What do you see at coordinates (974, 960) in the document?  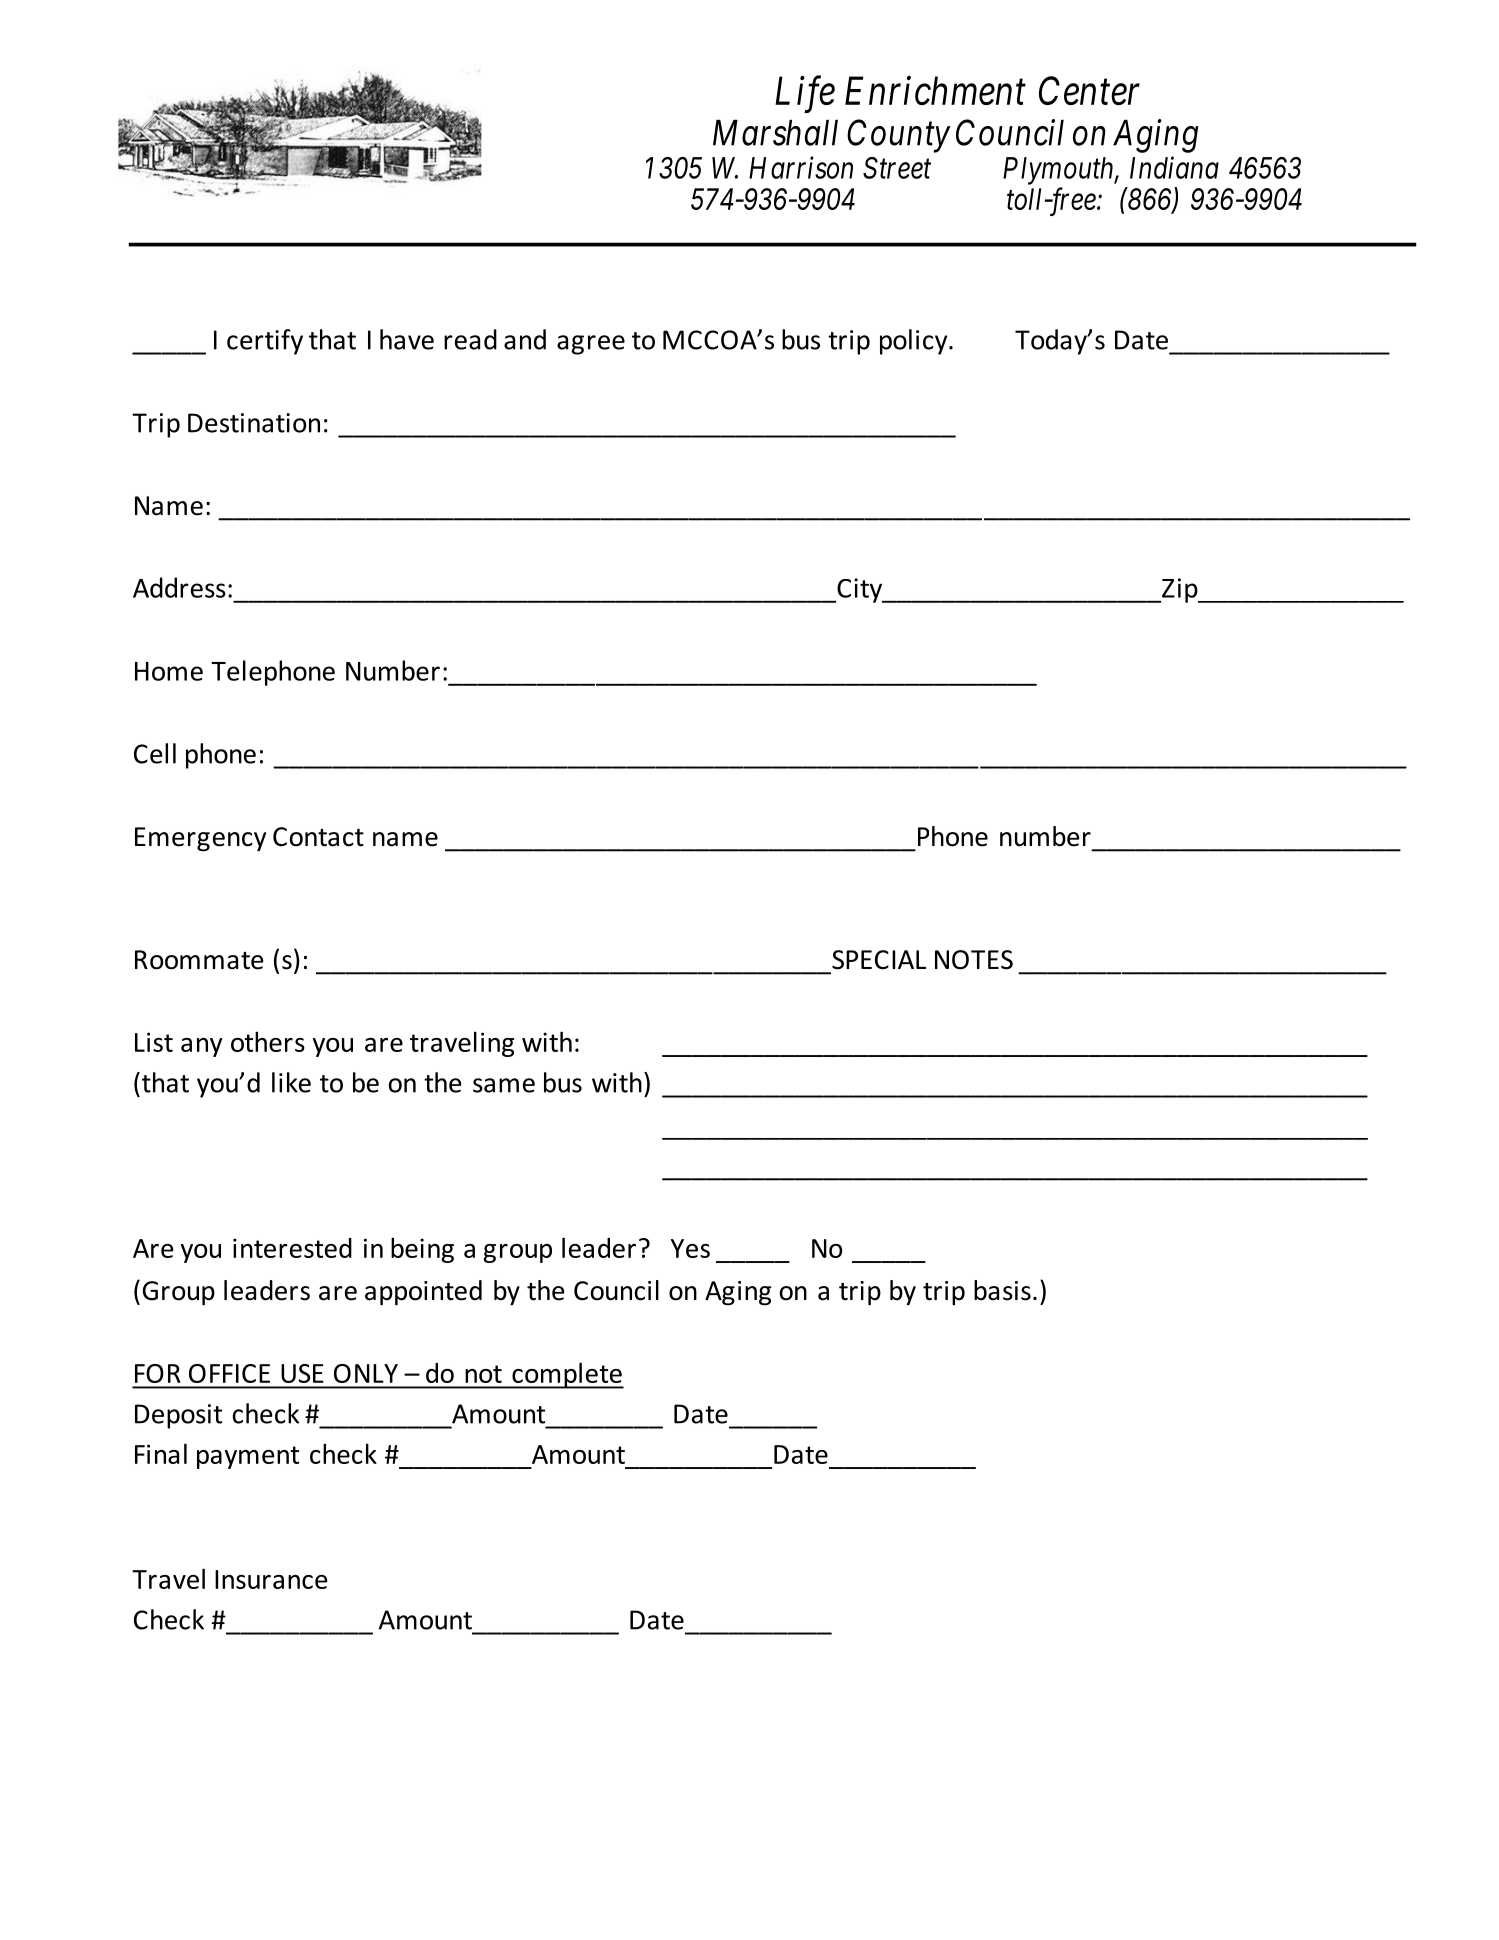 I see `NOTES` at bounding box center [974, 960].
